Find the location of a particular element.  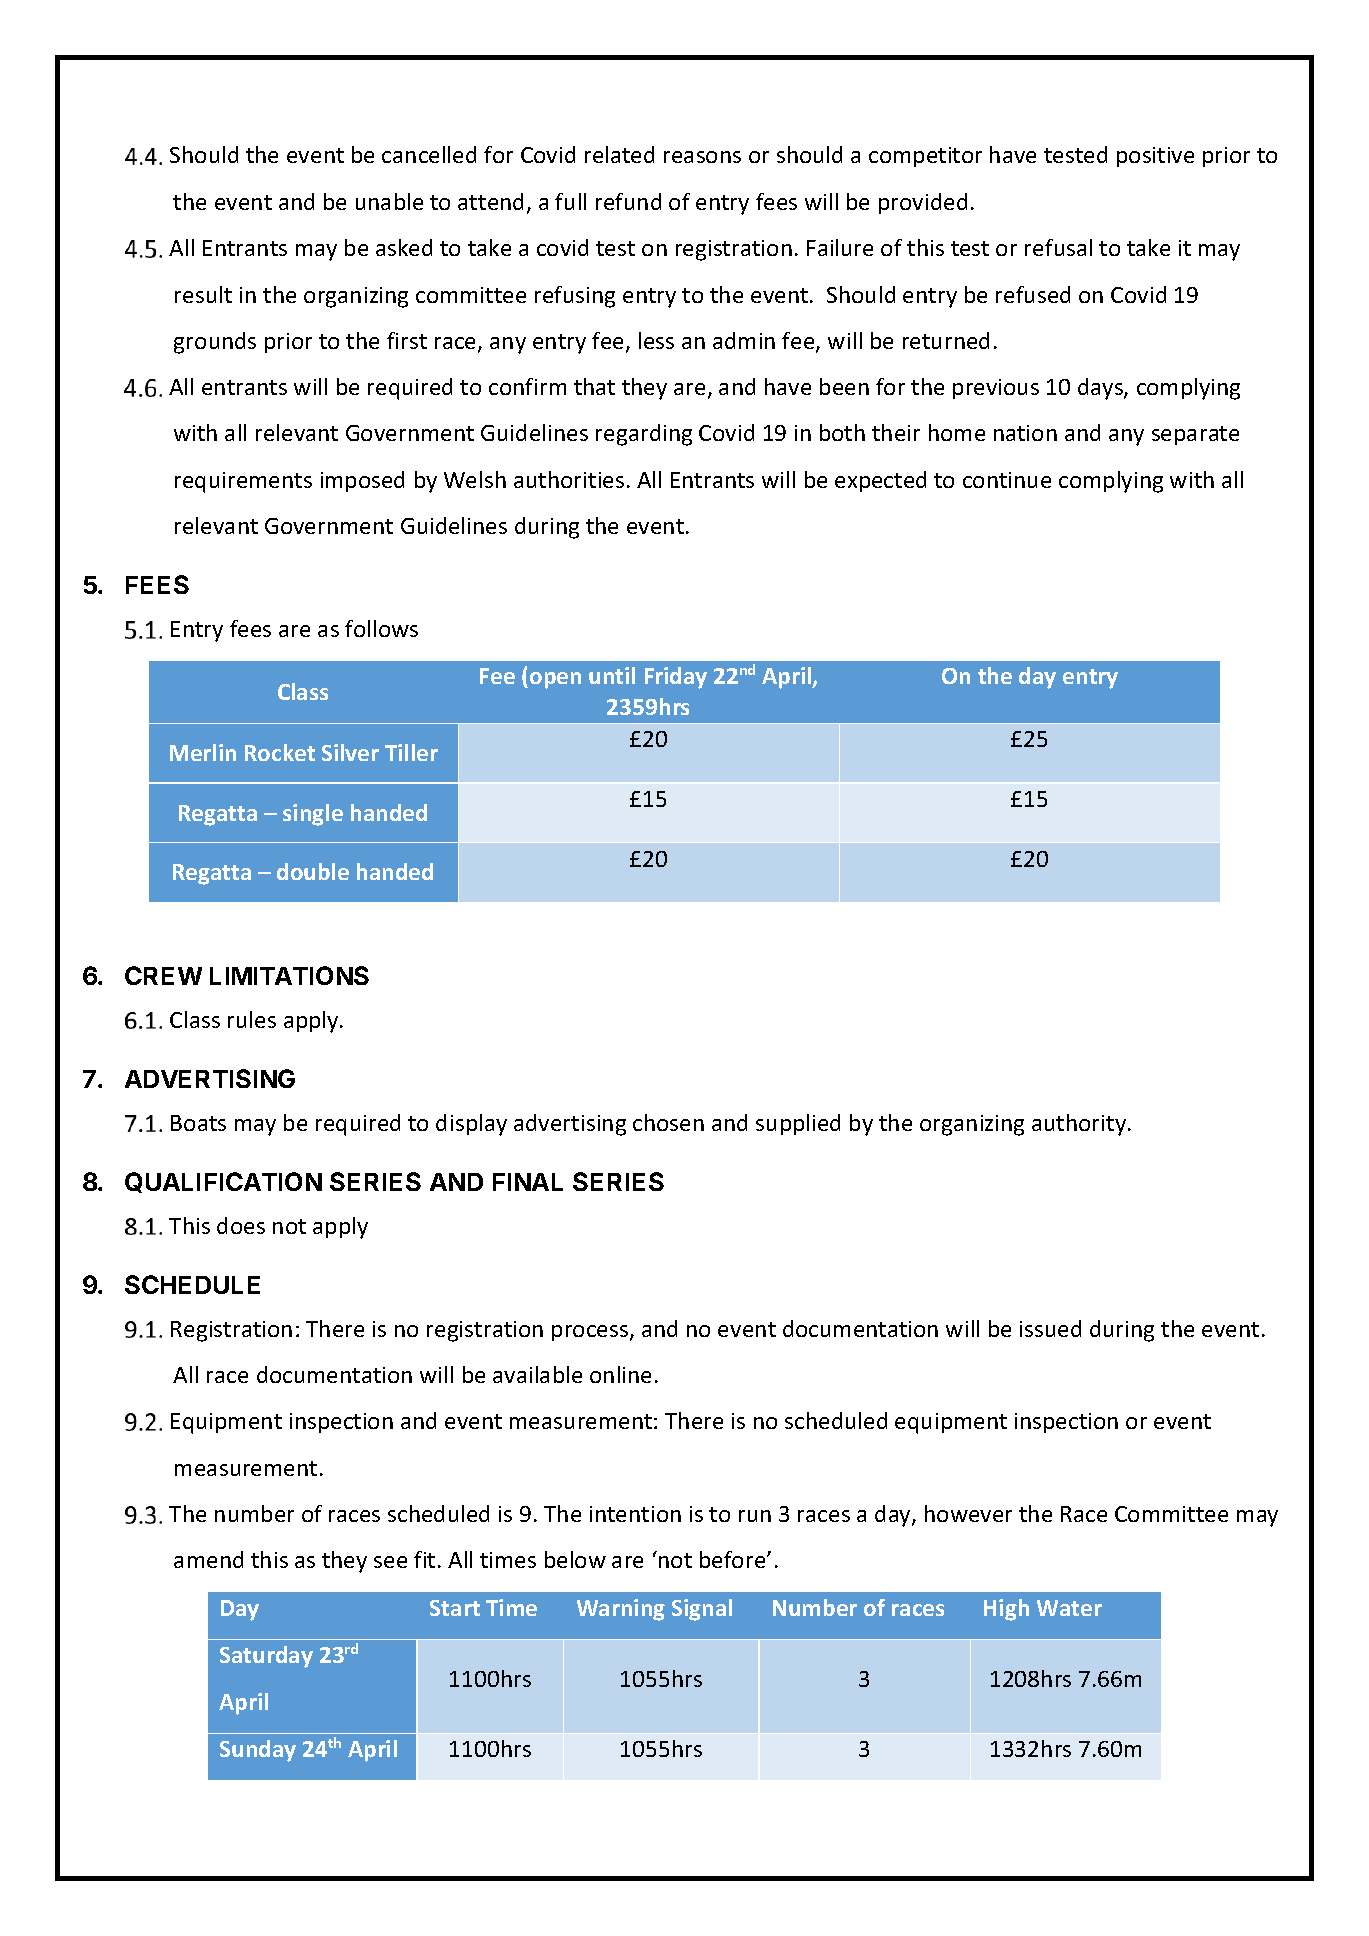

LIMITATIONS is located at coordinates (289, 975).
